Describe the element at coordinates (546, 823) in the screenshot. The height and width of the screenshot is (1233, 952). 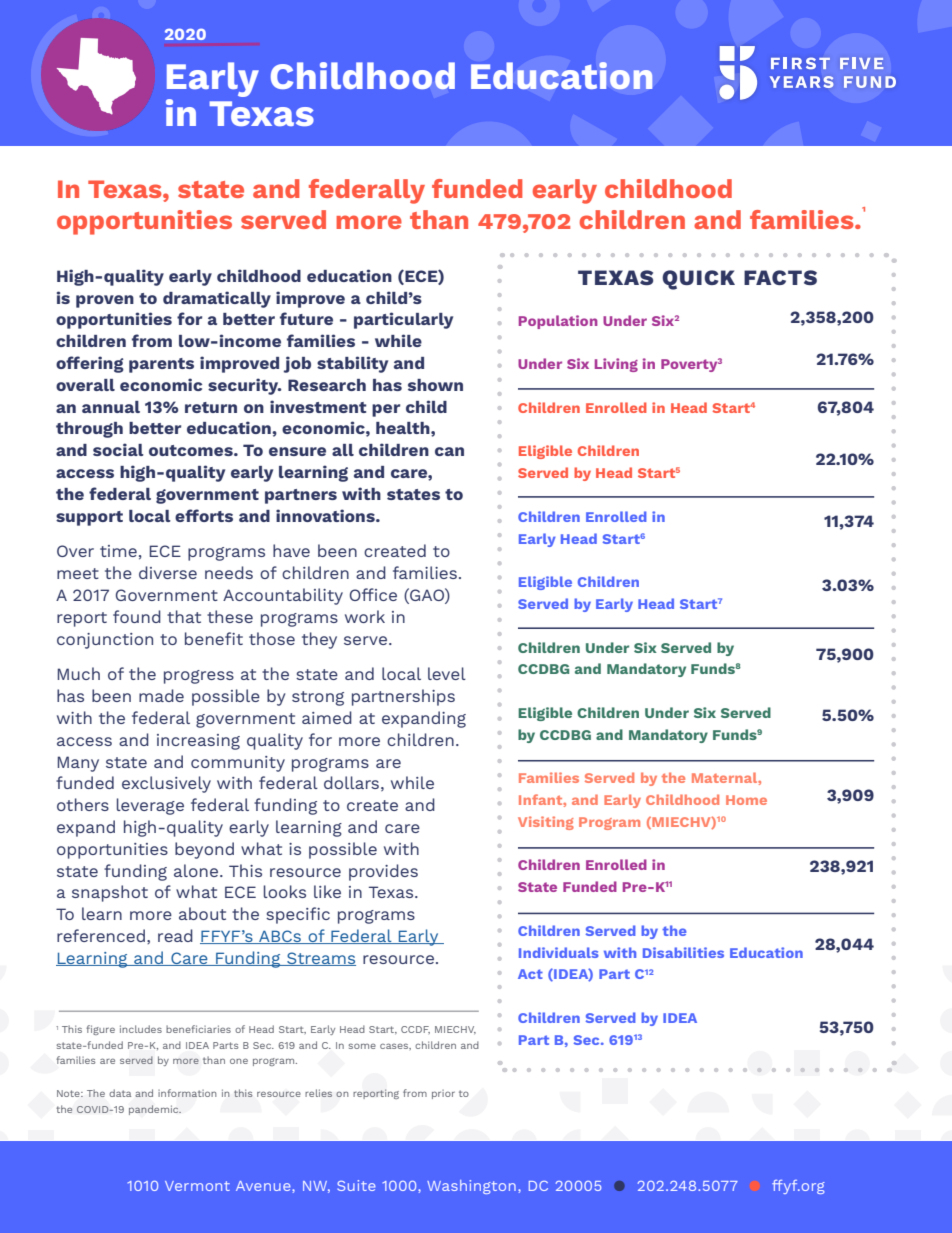
I see `Visiting` at that location.
